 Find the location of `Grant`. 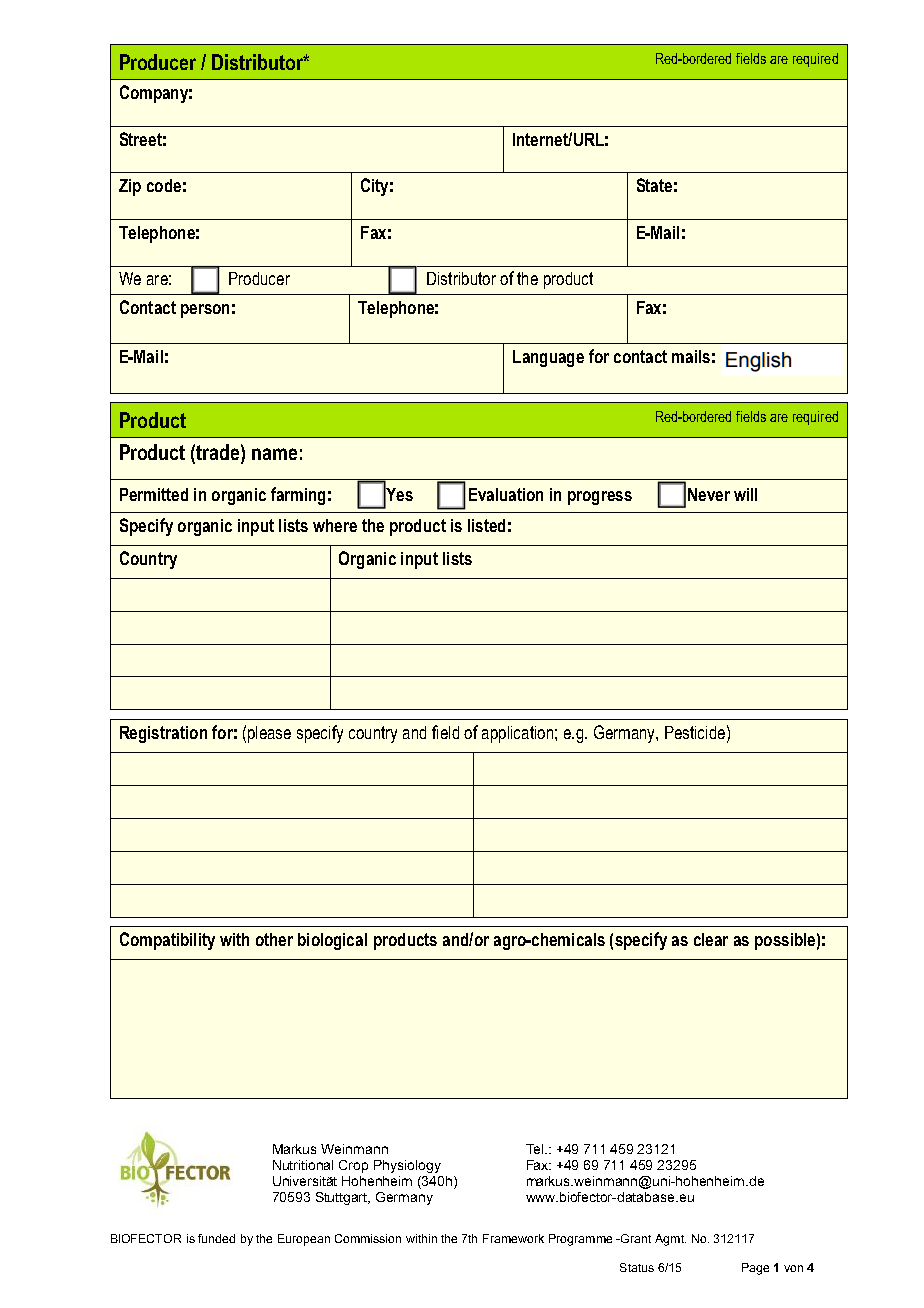

Grant is located at coordinates (635, 1238).
